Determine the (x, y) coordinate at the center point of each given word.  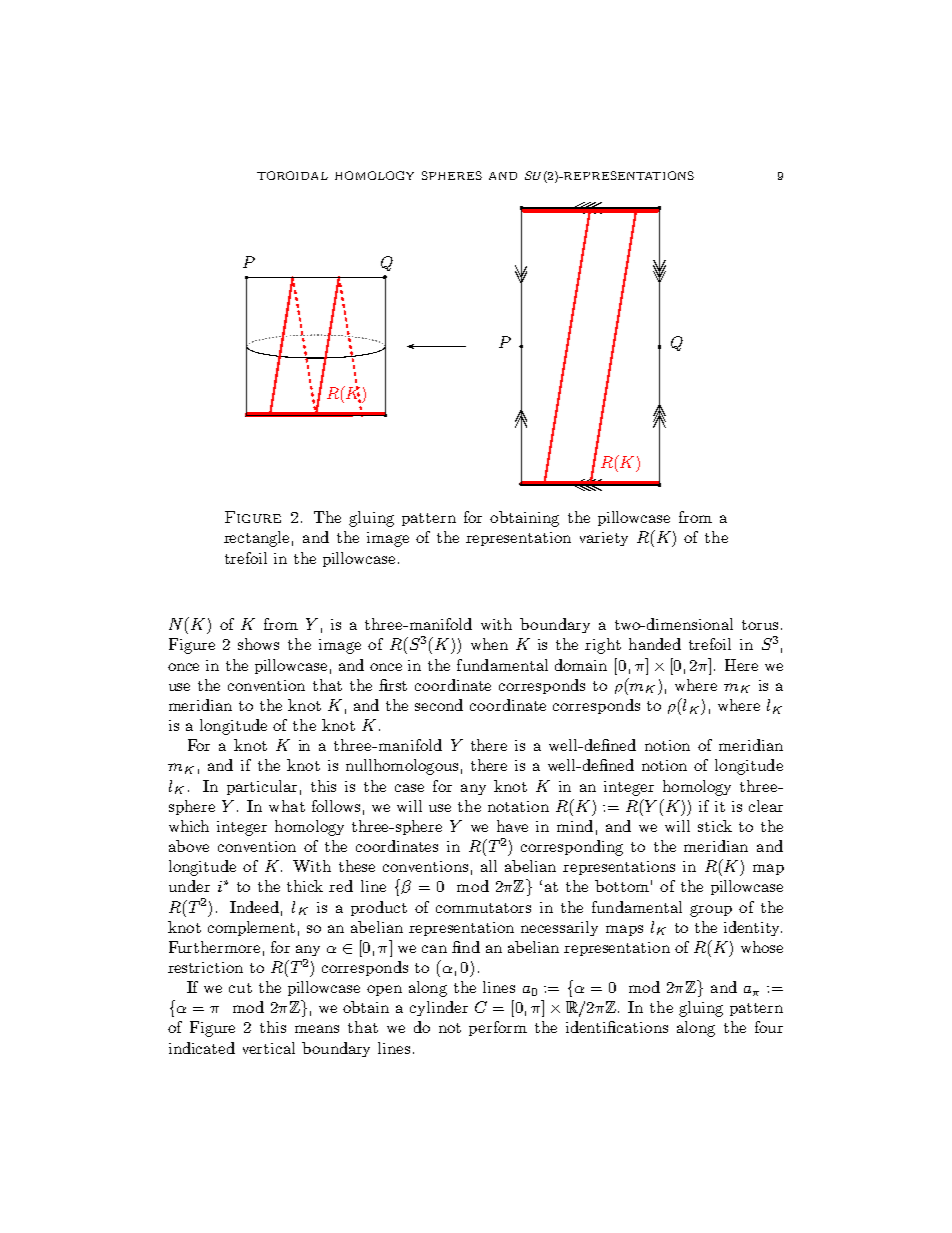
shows (258, 644)
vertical (269, 1048)
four (769, 1027)
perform (498, 1028)
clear (766, 806)
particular (262, 787)
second (439, 705)
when (489, 644)
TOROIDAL (292, 175)
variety (604, 539)
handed (655, 644)
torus (760, 625)
